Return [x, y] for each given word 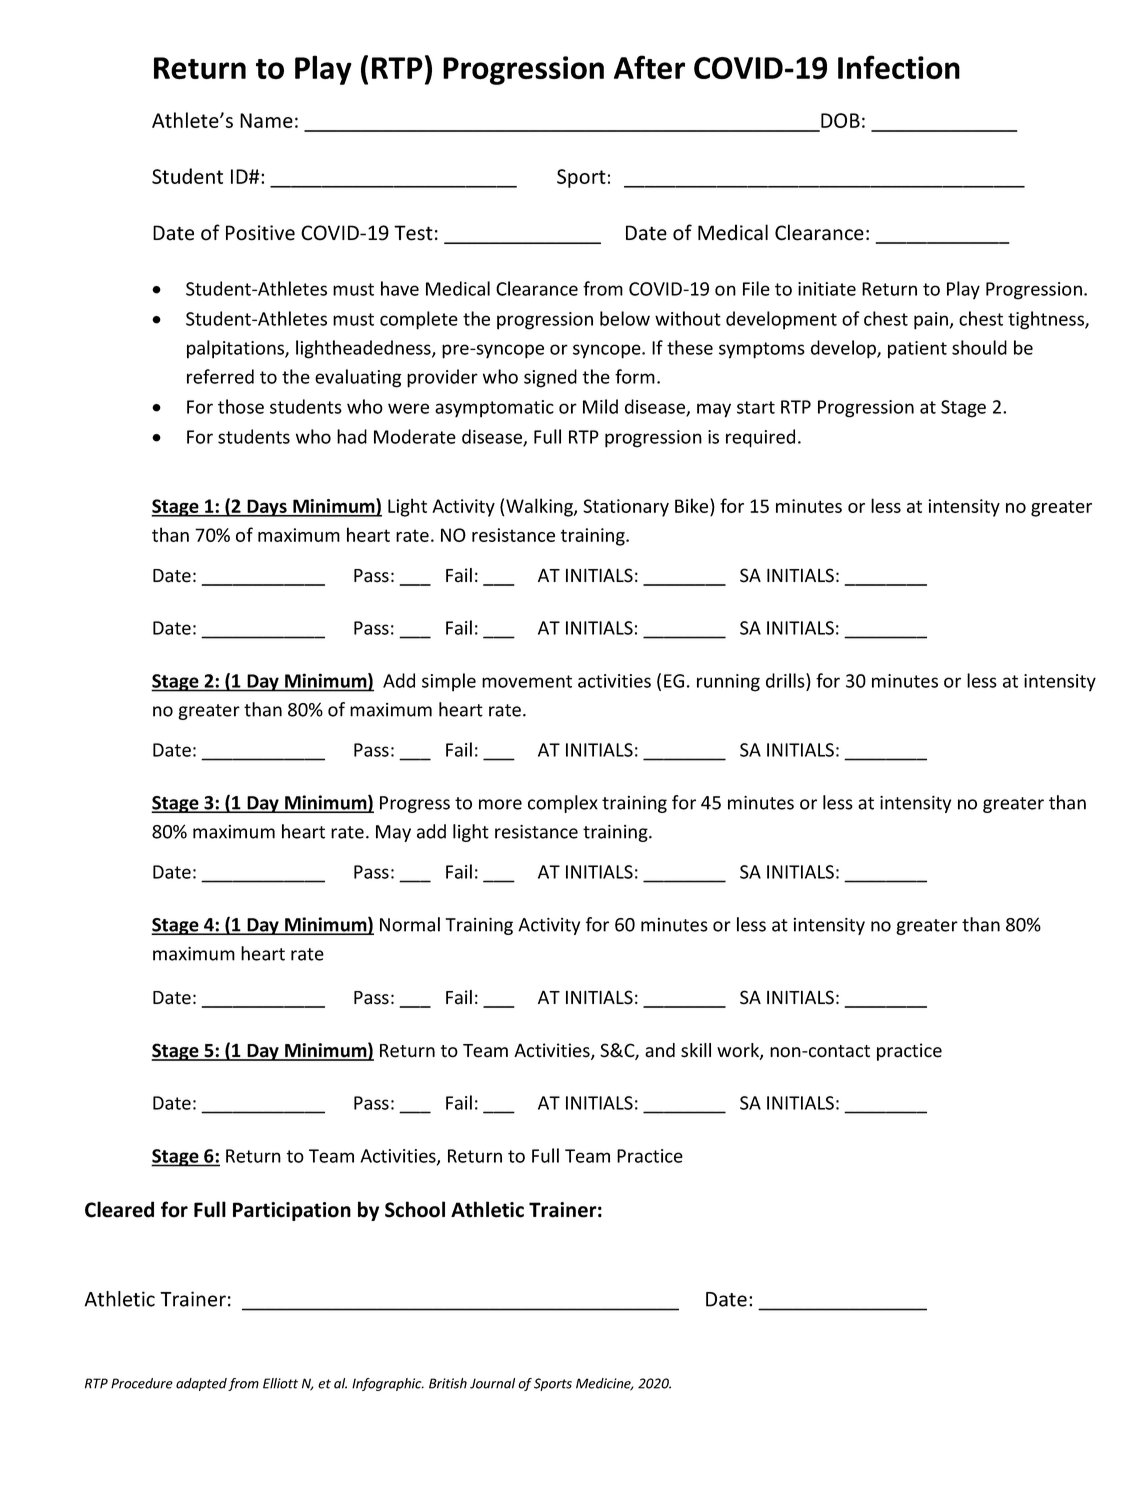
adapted [201, 1384]
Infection [899, 67]
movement [527, 681]
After [649, 67]
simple [449, 682]
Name [266, 120]
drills [786, 680]
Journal [492, 1383]
